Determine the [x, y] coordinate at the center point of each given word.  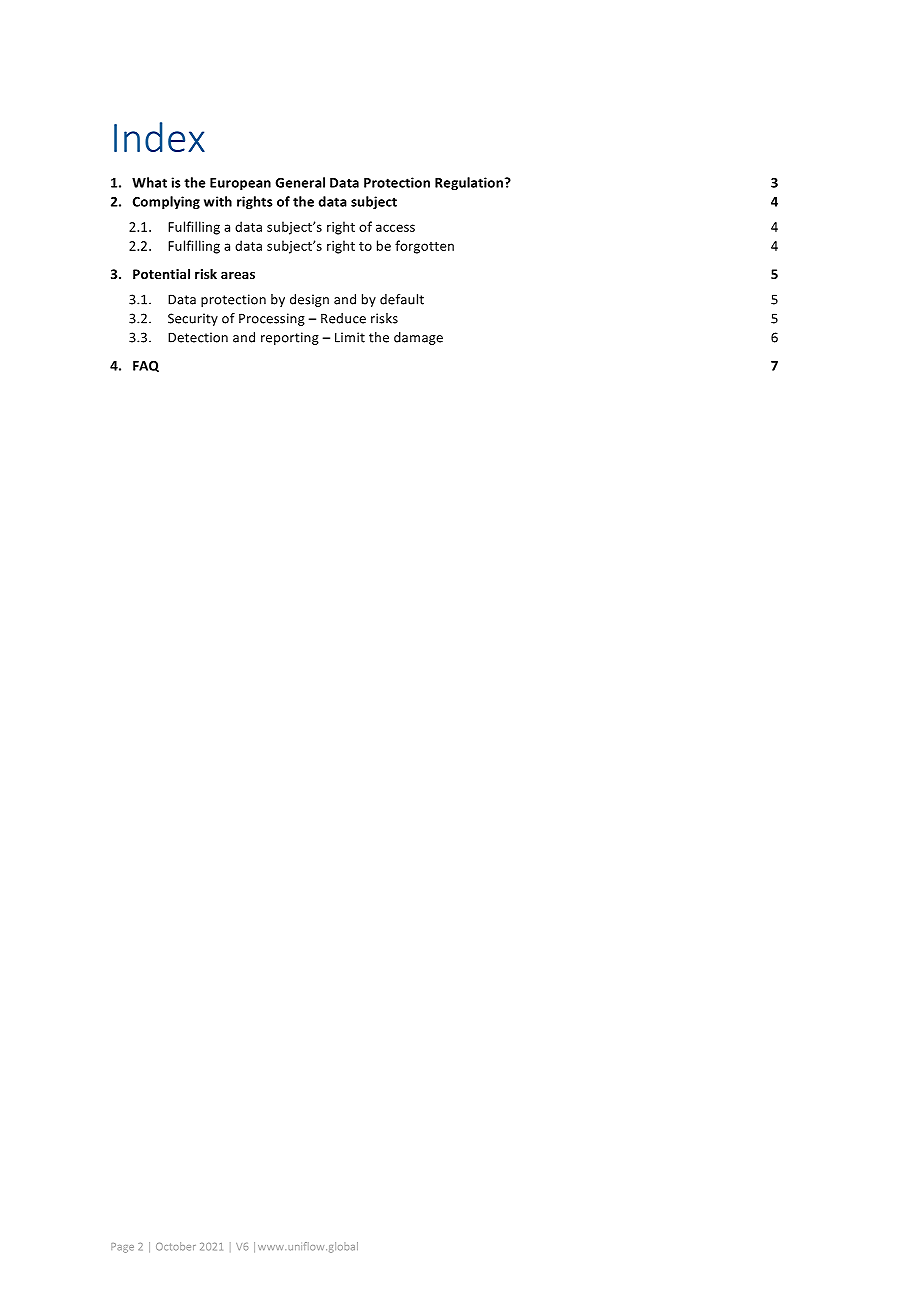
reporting [290, 338]
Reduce [343, 318]
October [176, 1246]
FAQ [146, 366]
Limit [350, 337]
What [149, 182]
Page [122, 1248]
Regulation [470, 183]
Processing [272, 319]
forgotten [424, 247]
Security [193, 319]
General [300, 182]
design [309, 300]
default [402, 299]
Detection [198, 337]
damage [418, 338]
